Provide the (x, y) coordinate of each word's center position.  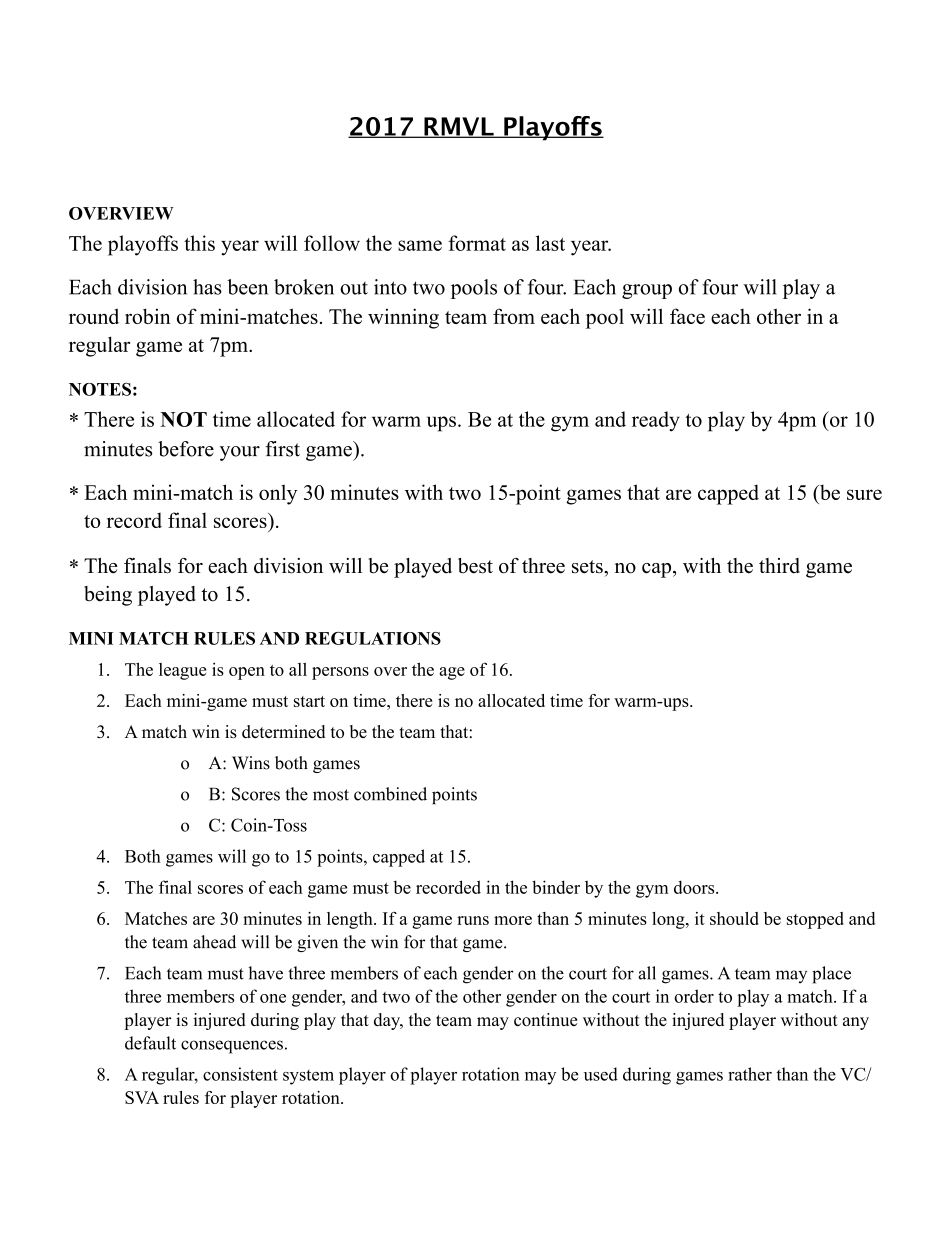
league (183, 671)
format (477, 243)
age (452, 673)
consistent (240, 1074)
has (207, 287)
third (779, 566)
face (687, 316)
